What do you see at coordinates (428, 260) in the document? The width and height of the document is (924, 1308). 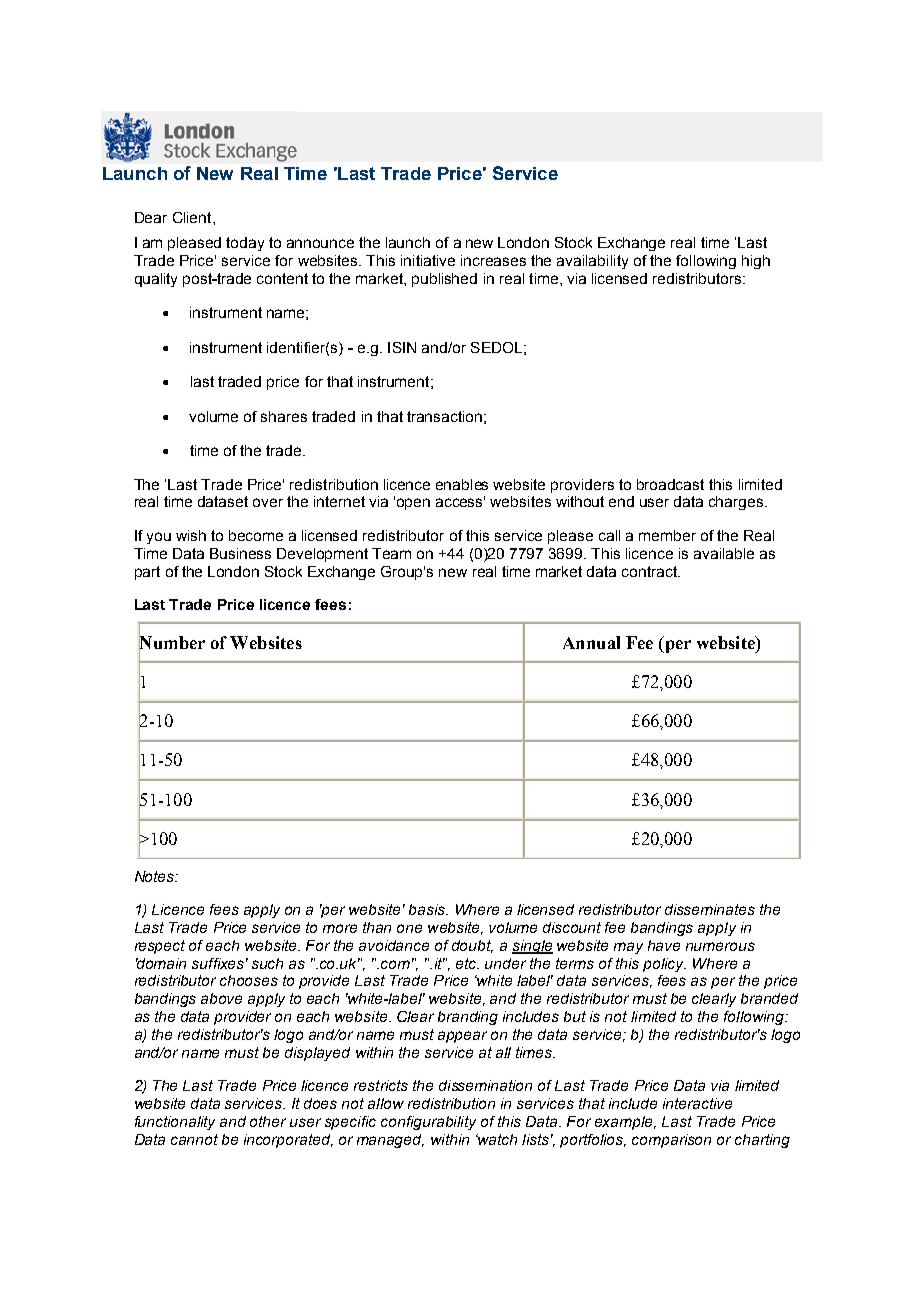 I see `initiative` at bounding box center [428, 260].
